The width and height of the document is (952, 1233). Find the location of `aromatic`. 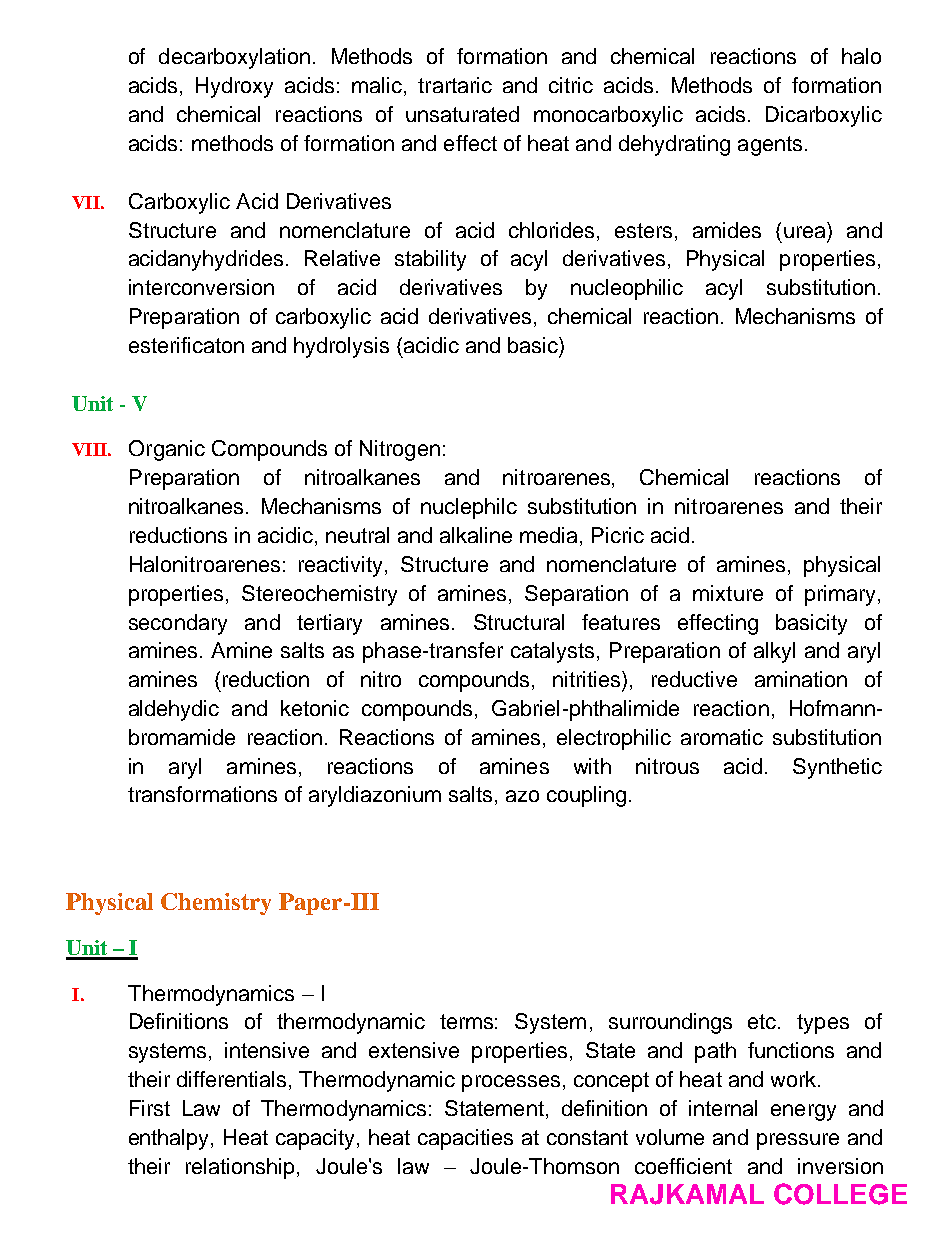

aromatic is located at coordinates (722, 737).
